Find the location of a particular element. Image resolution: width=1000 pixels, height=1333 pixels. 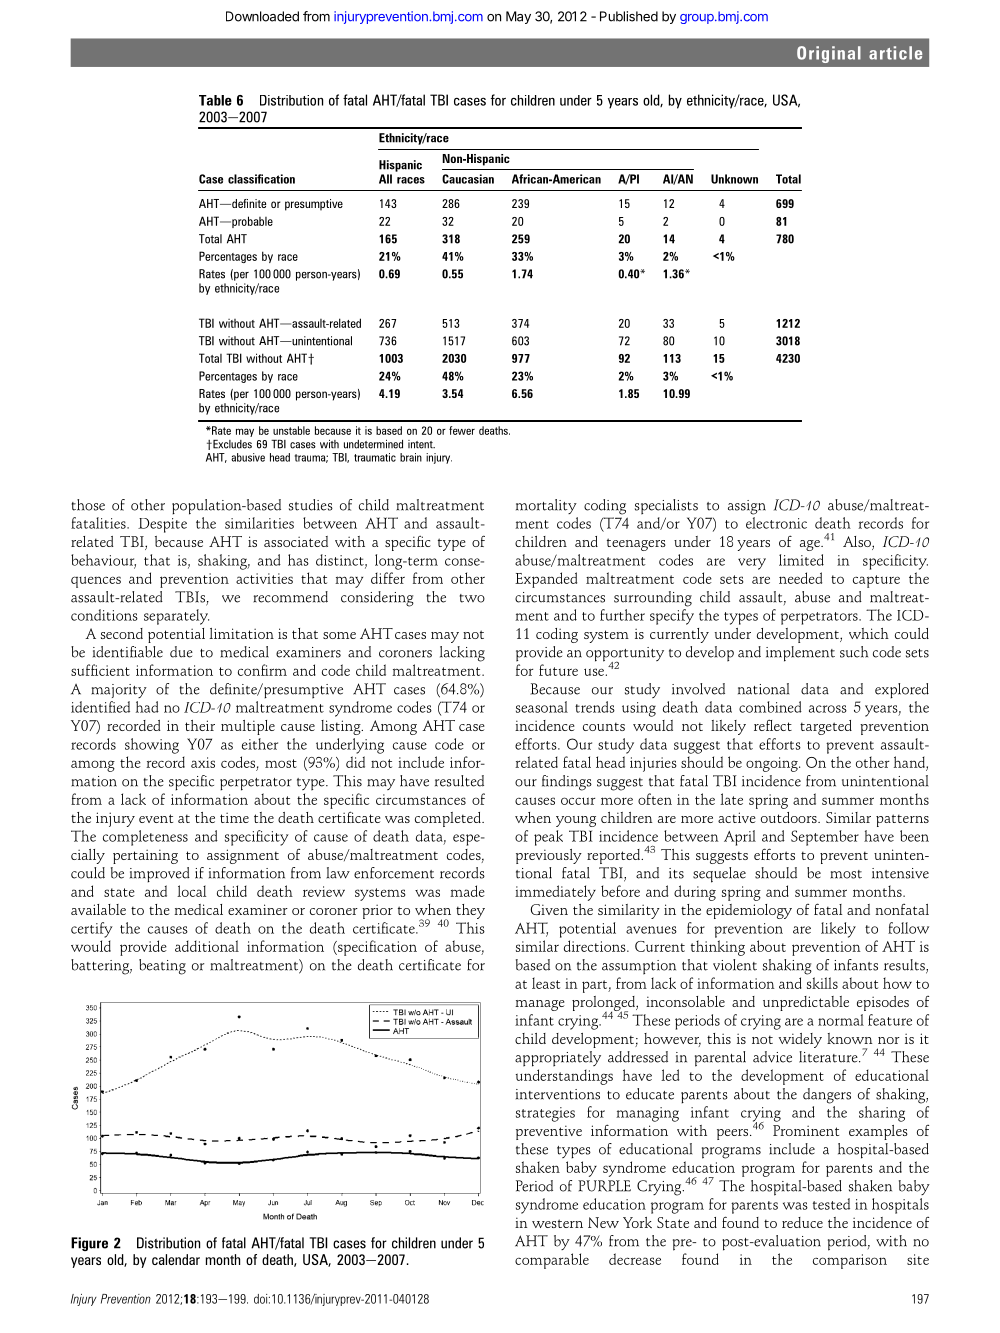

completeness is located at coordinates (145, 838).
